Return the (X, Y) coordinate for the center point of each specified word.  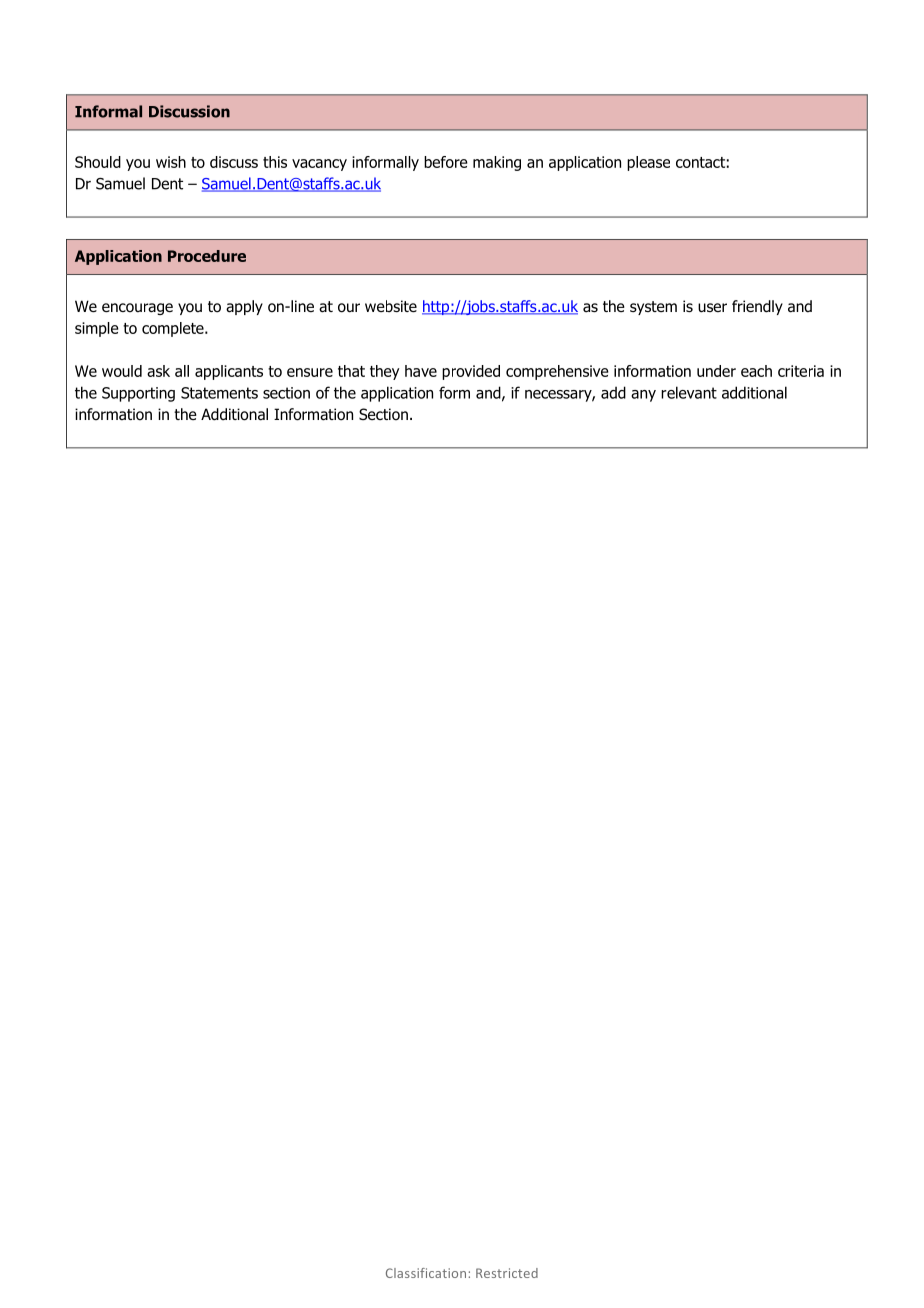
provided (471, 372)
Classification (426, 1273)
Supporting (138, 394)
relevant (689, 392)
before (446, 162)
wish (171, 162)
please (648, 163)
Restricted (507, 1273)
